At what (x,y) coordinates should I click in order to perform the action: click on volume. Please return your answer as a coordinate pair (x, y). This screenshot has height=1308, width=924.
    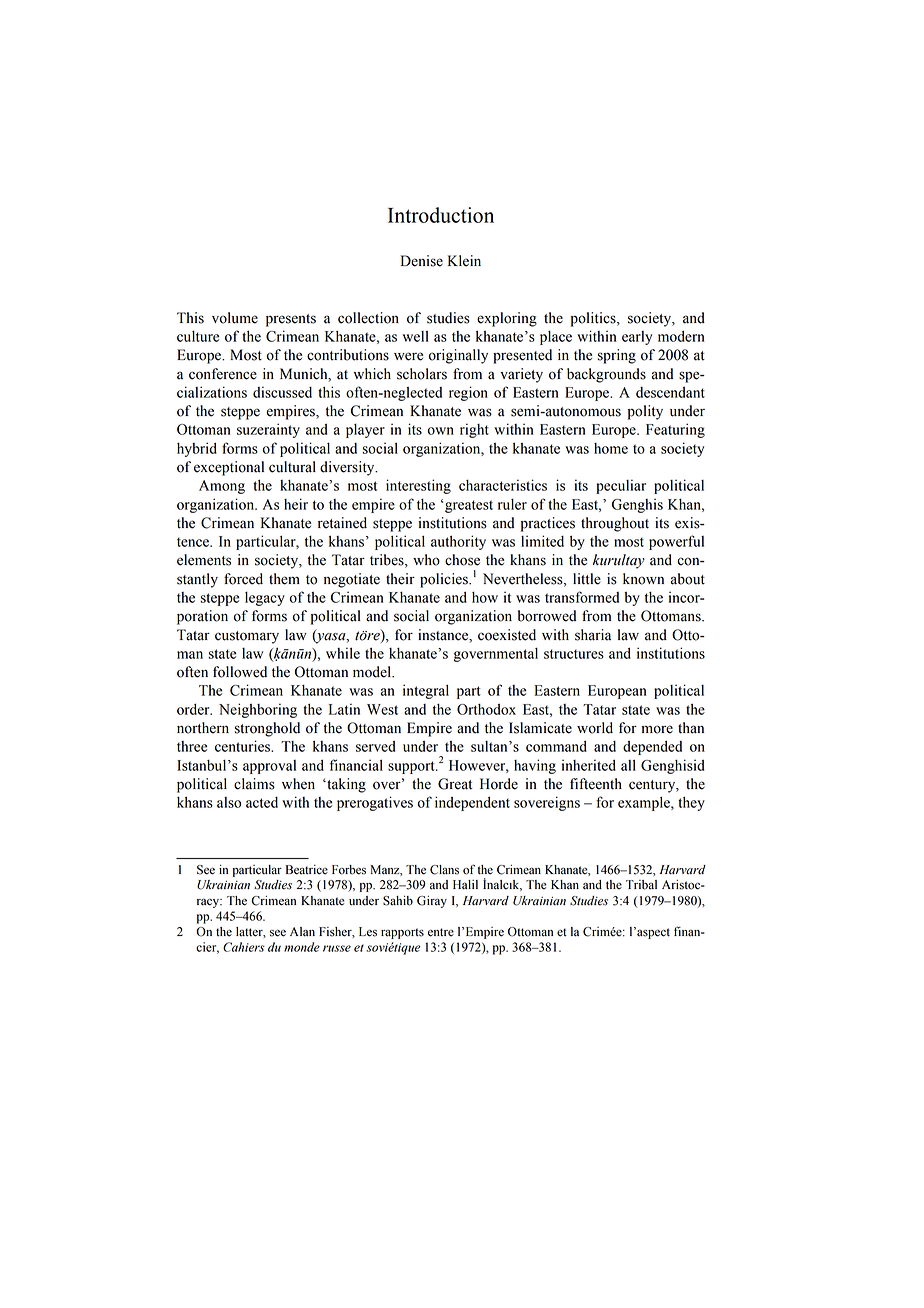
    Looking at the image, I should click on (235, 318).
